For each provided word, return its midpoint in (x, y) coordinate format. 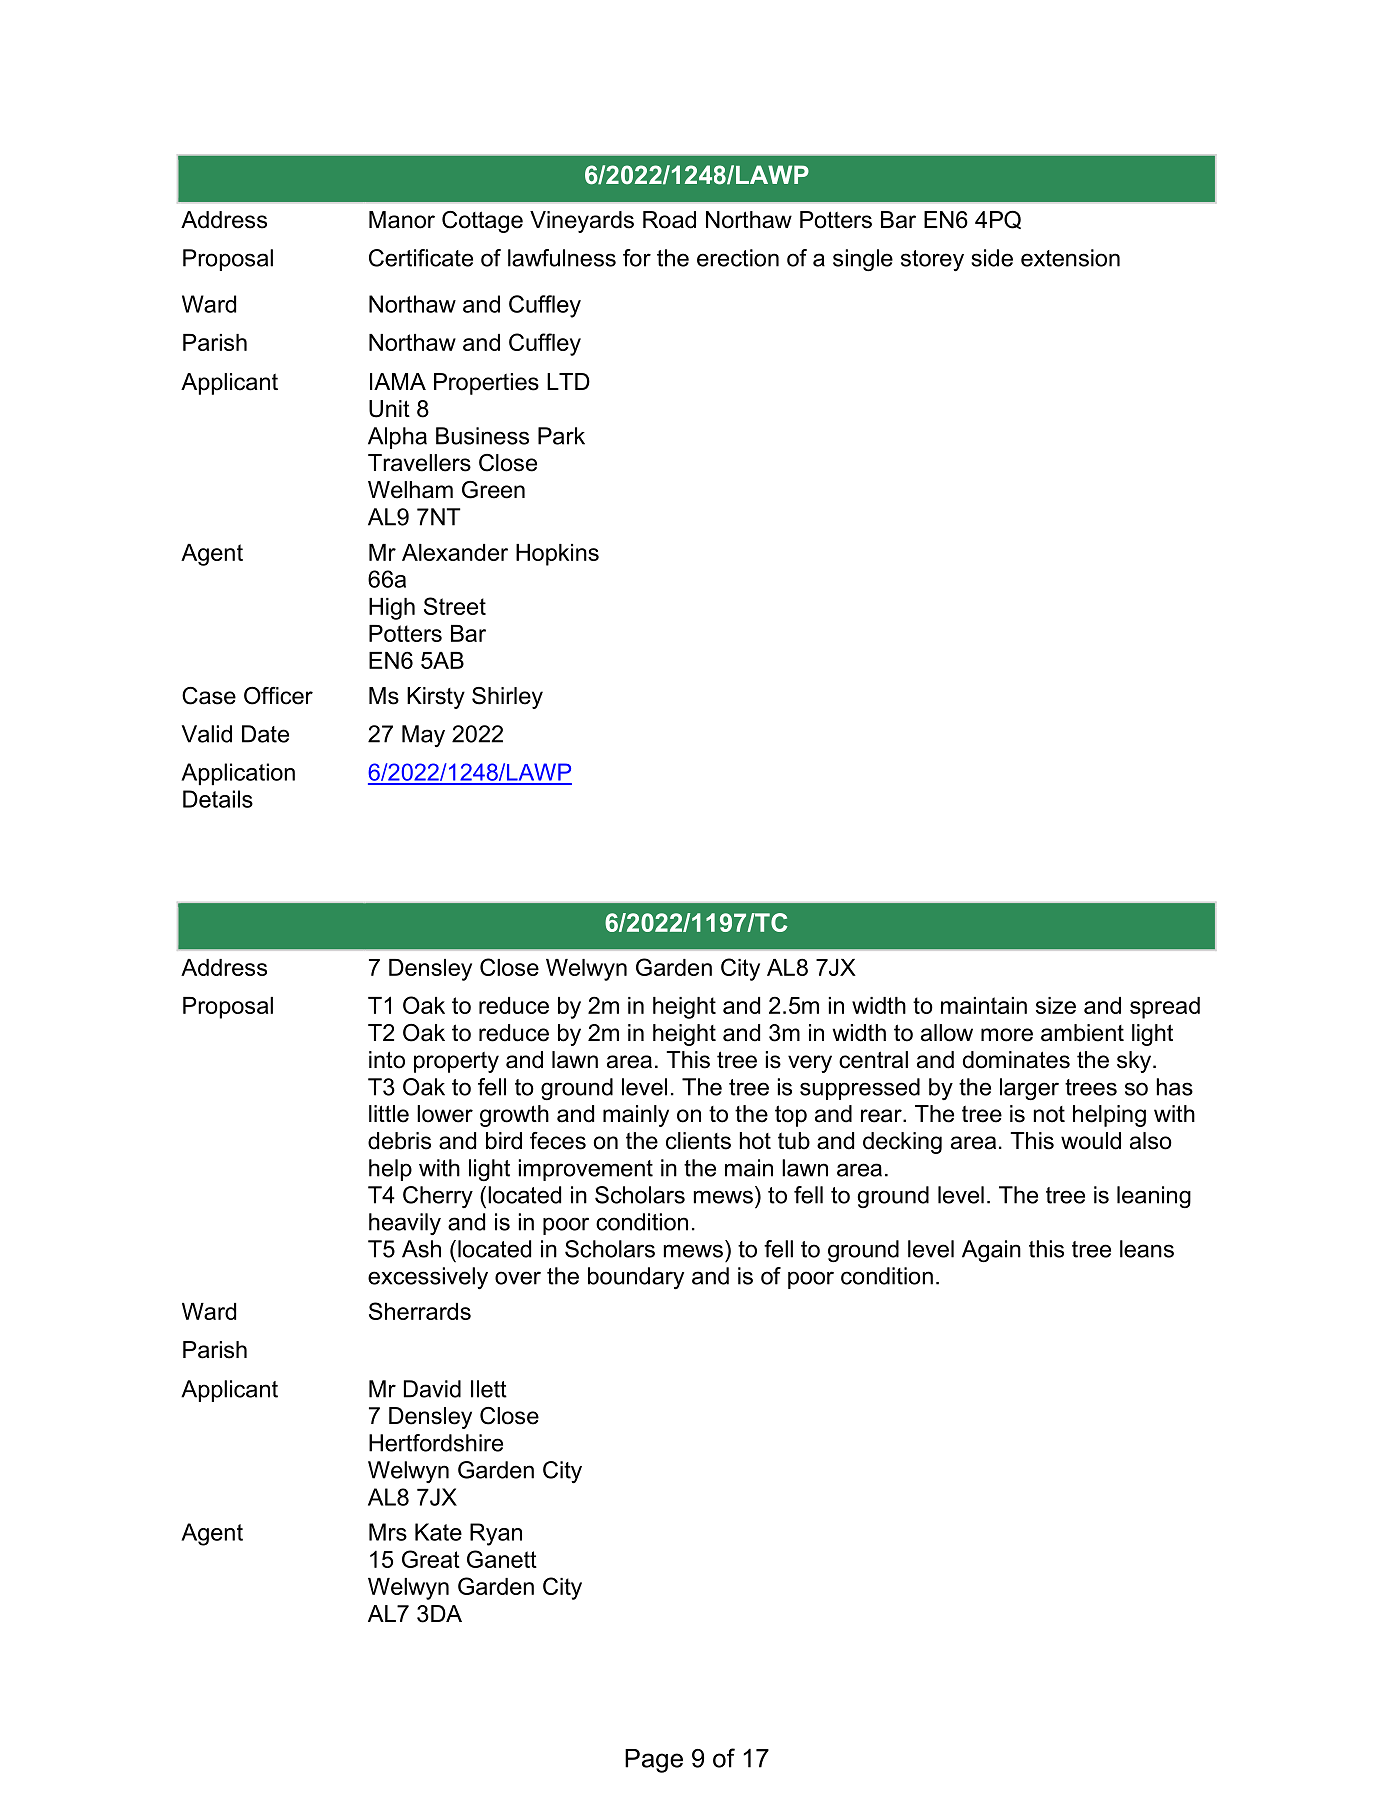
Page (654, 1761)
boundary (636, 1278)
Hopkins (557, 555)
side (992, 258)
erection (738, 258)
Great (431, 1559)
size (1056, 1005)
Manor (402, 220)
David (432, 1389)
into (387, 1060)
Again (991, 1251)
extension (1070, 258)
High (392, 609)
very (810, 1064)
